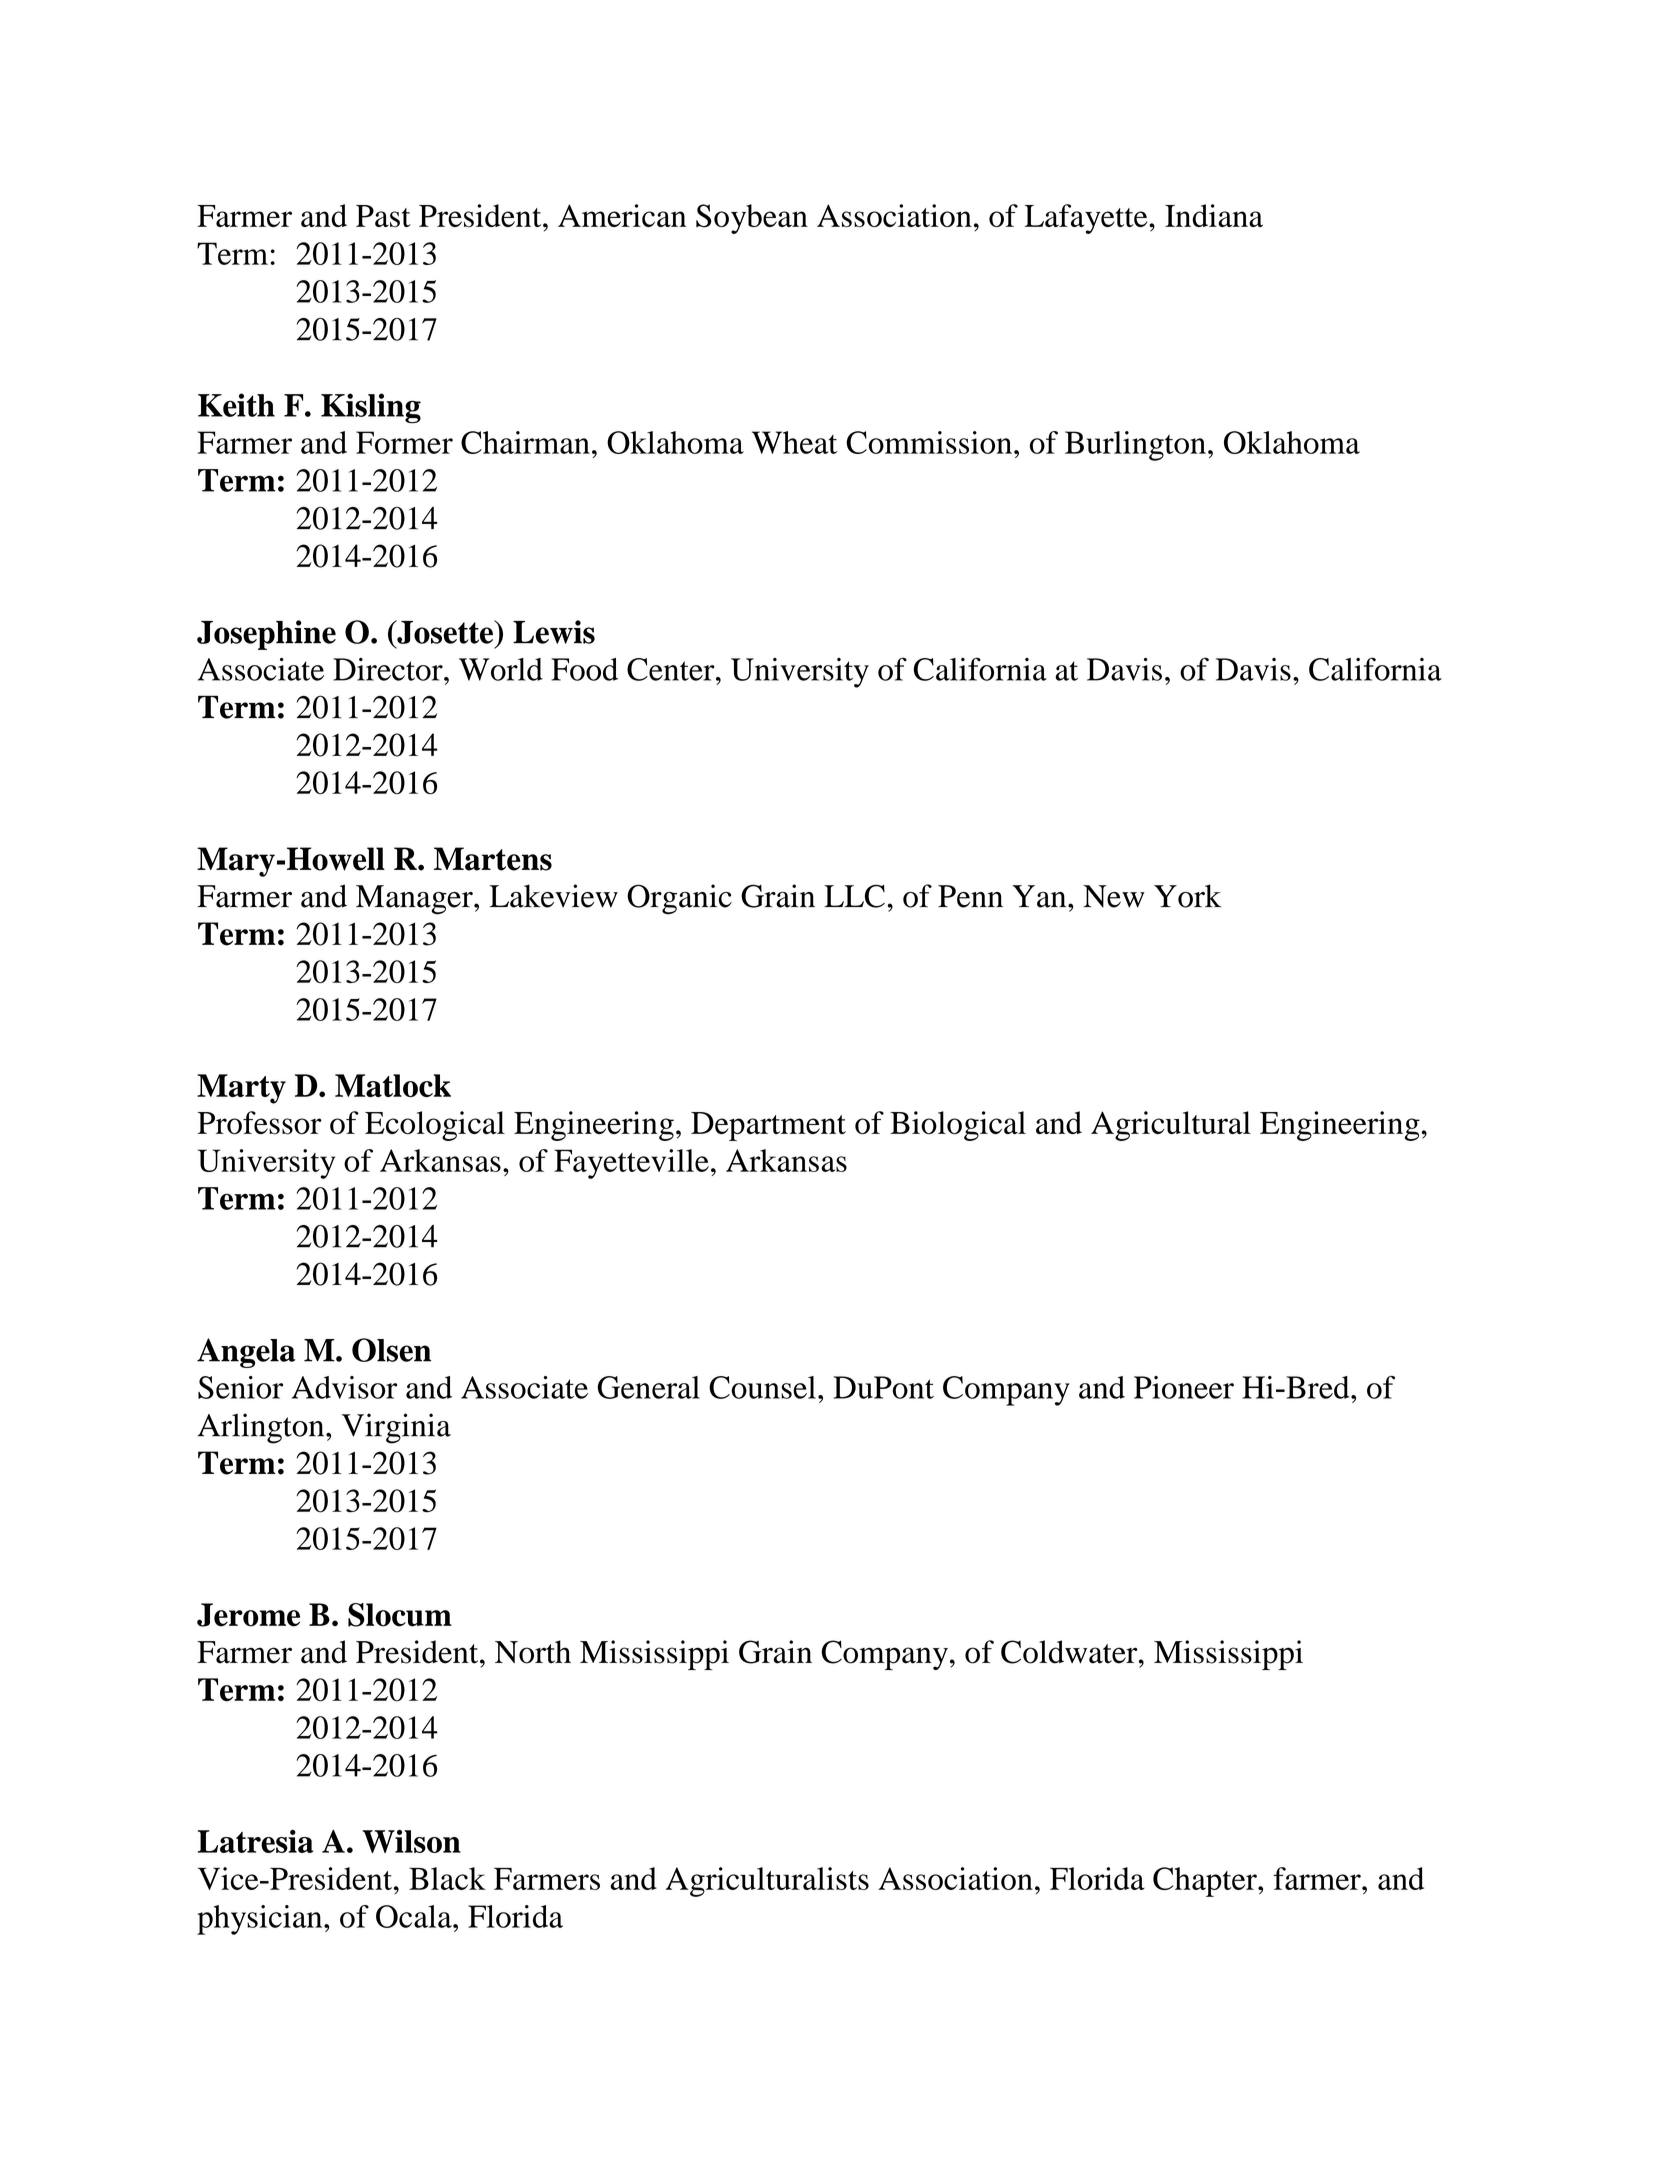  What do you see at coordinates (411, 1841) in the image?
I see `Wilson` at bounding box center [411, 1841].
